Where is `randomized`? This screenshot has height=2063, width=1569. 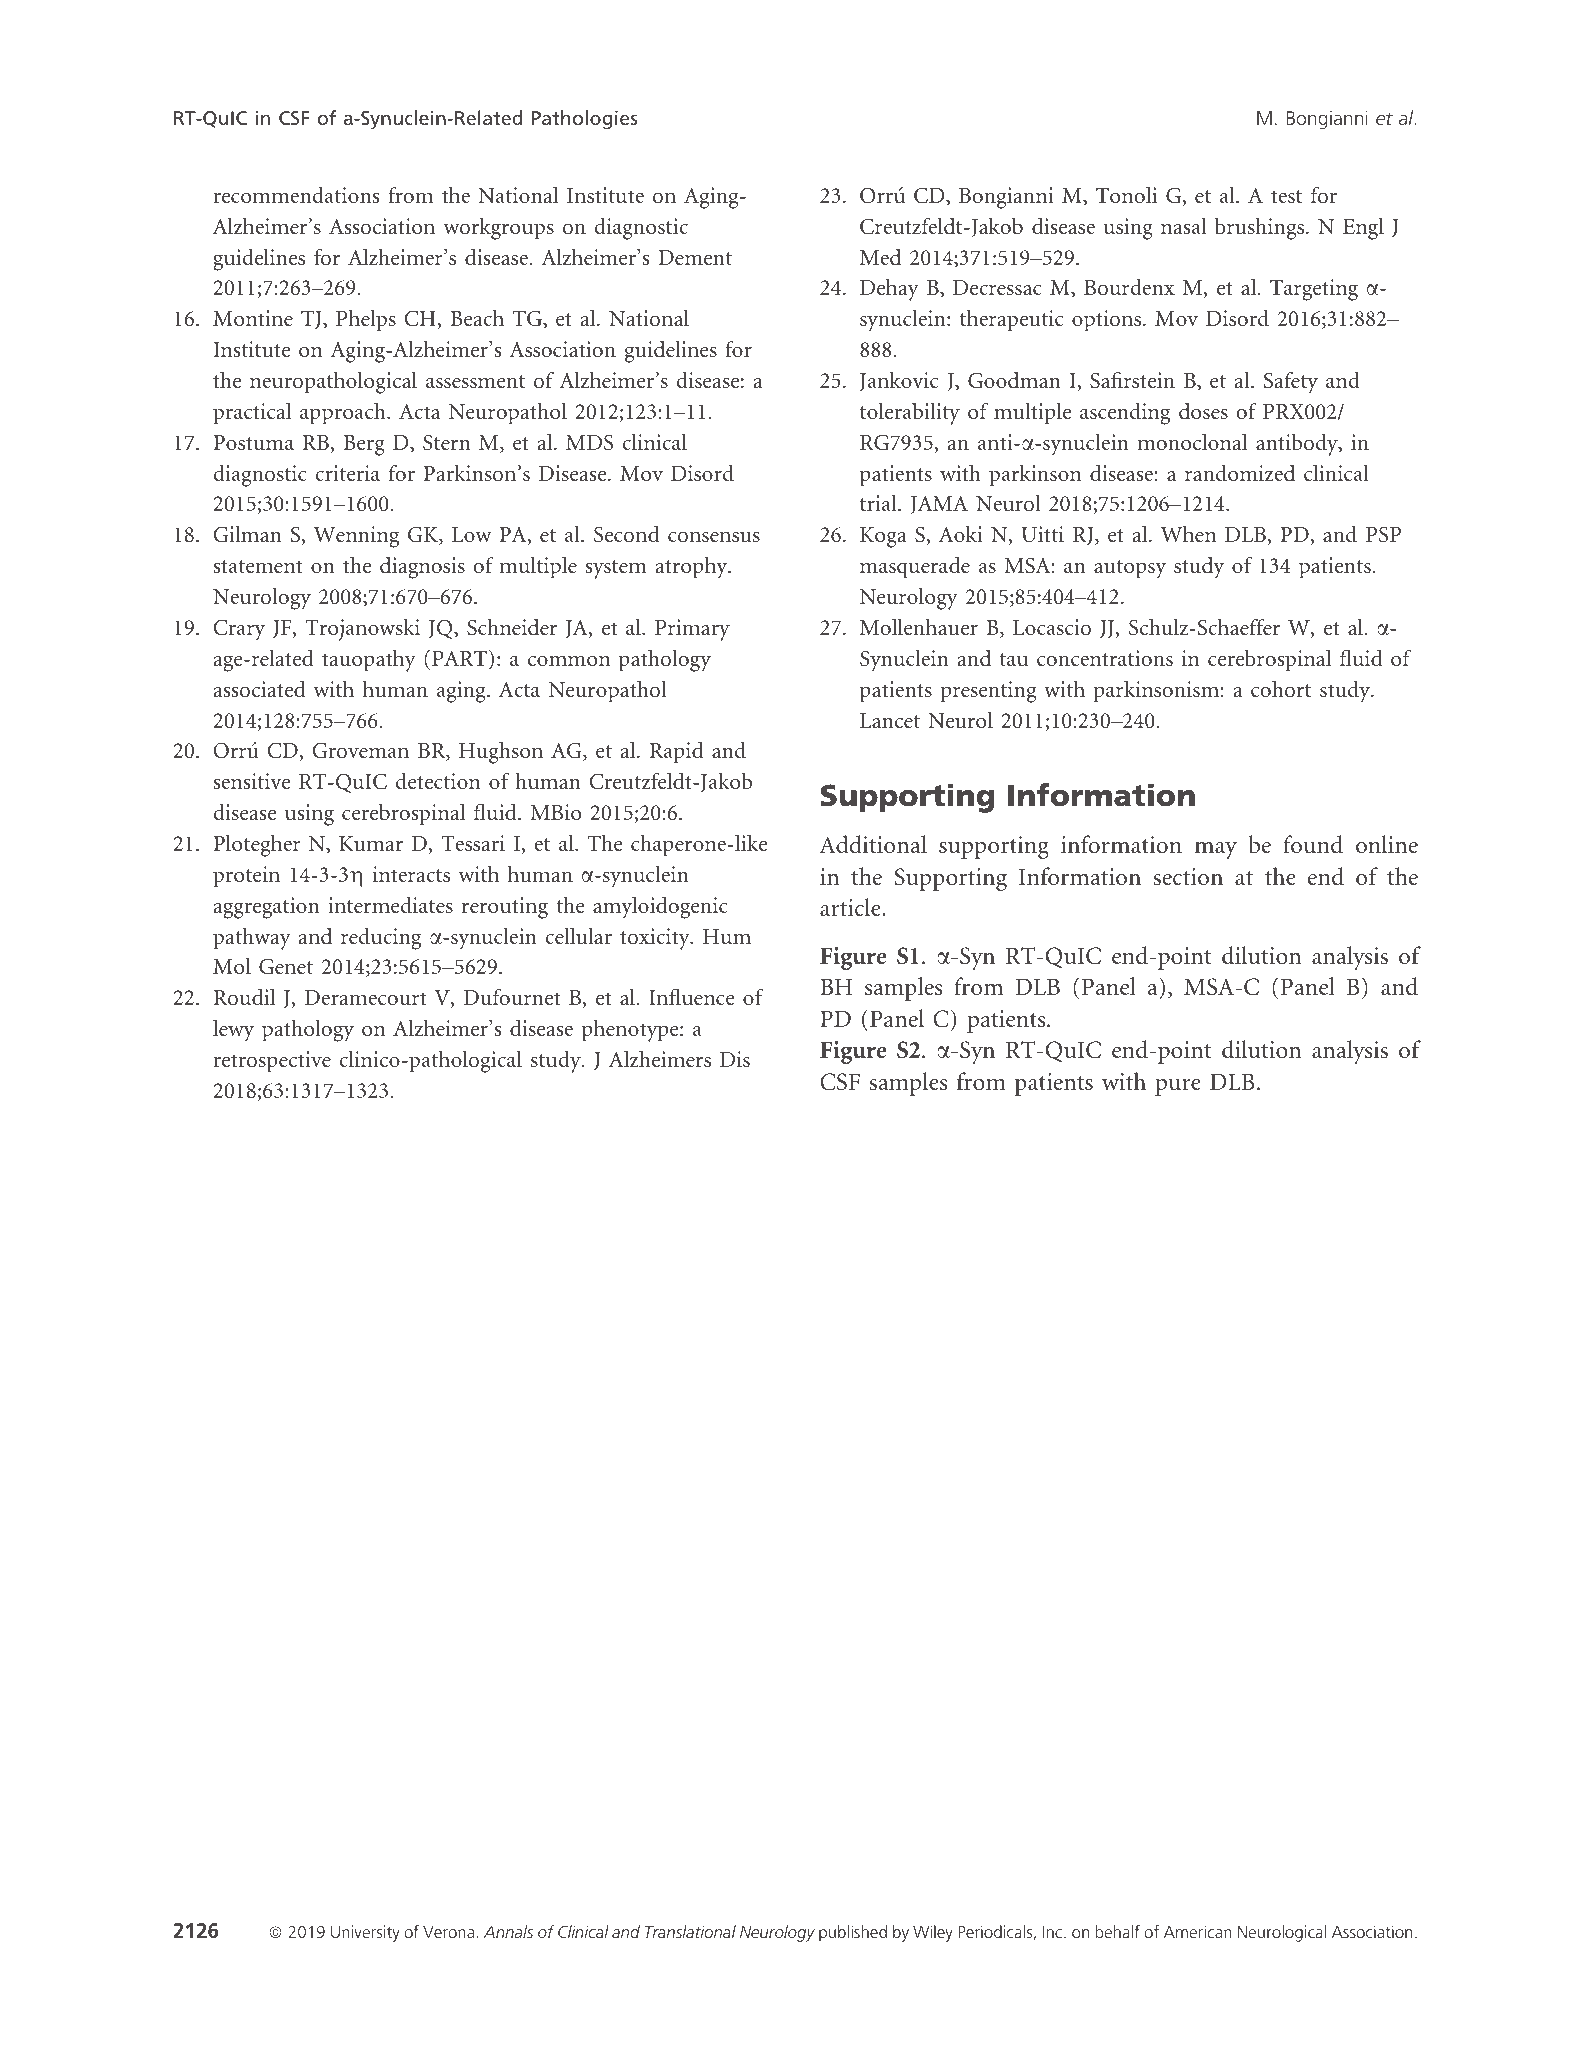
randomized is located at coordinates (1240, 473).
